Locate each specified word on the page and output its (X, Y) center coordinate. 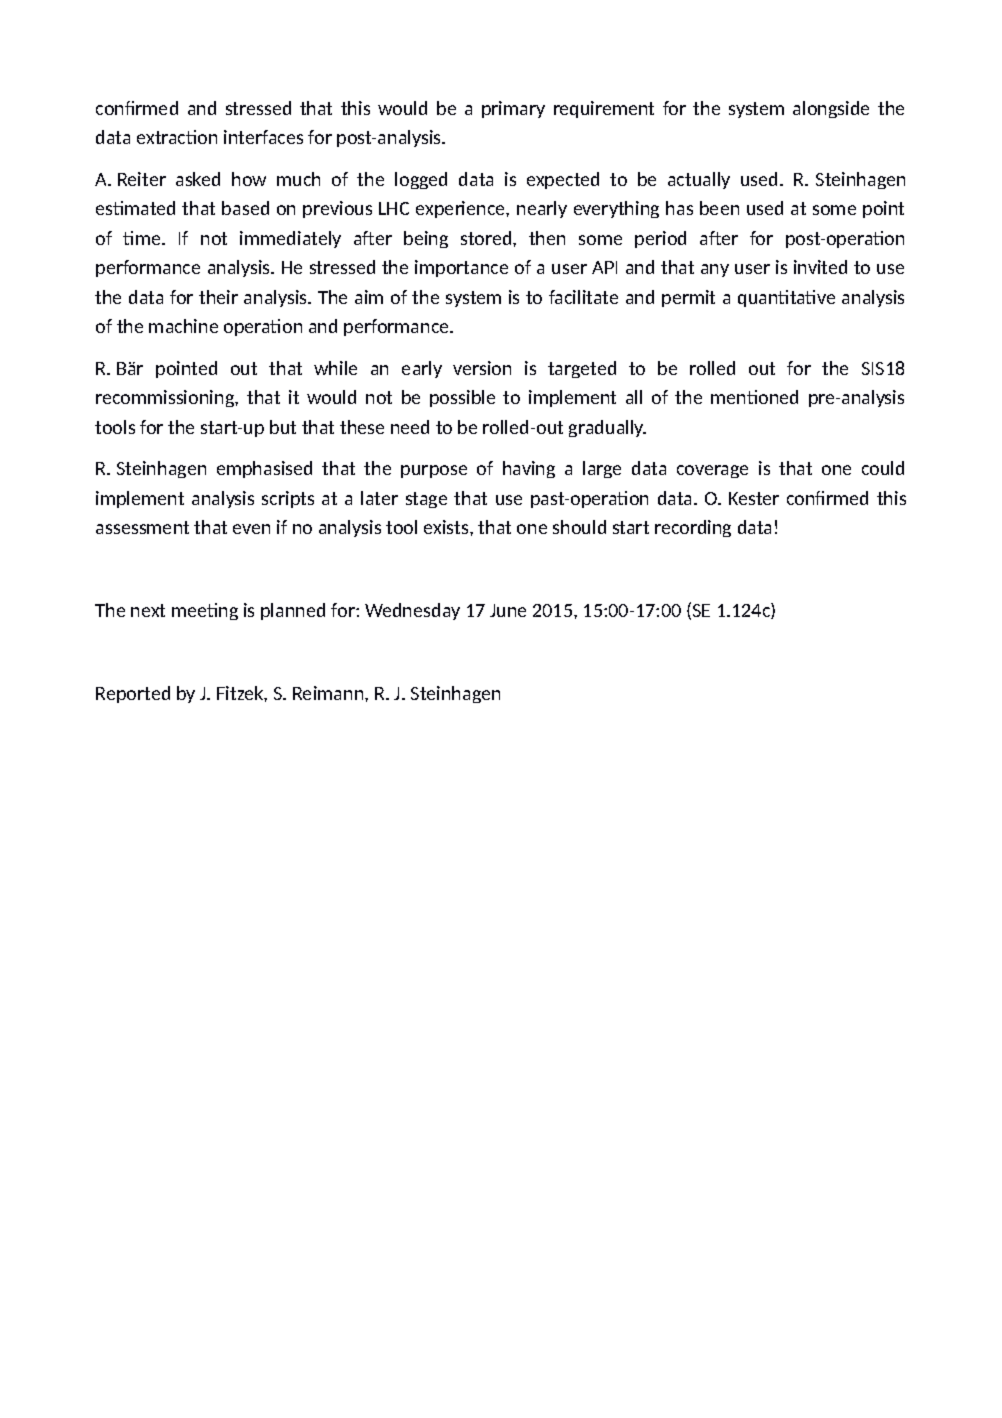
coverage (712, 471)
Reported (133, 694)
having (529, 469)
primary (513, 109)
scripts (288, 499)
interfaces (263, 137)
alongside (831, 109)
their (218, 297)
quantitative (786, 298)
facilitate (583, 297)
